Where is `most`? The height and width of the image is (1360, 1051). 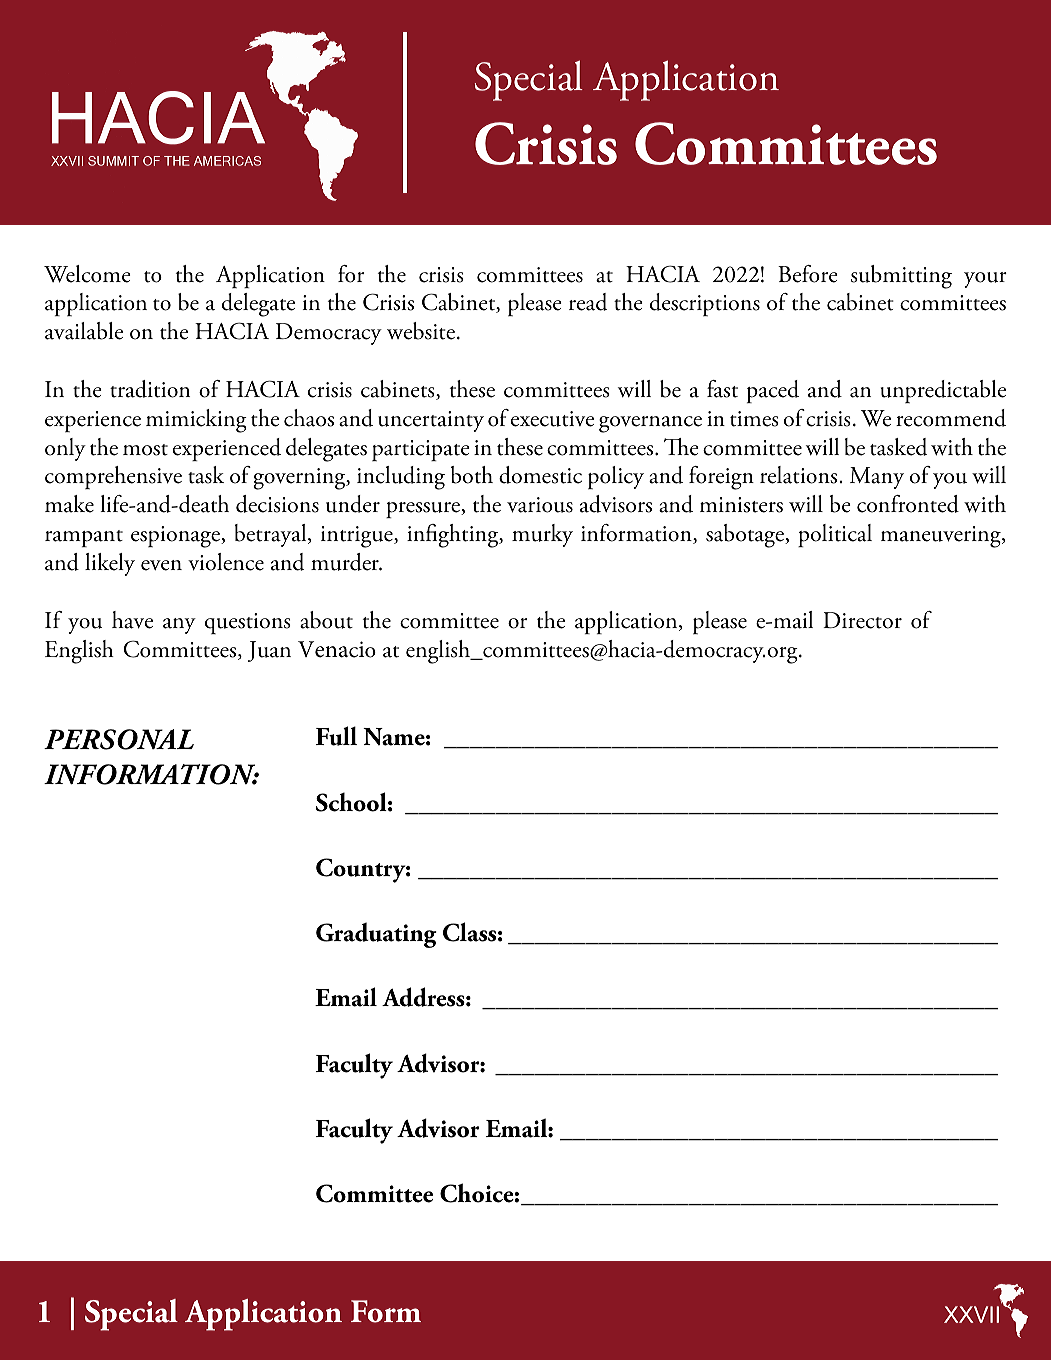
most is located at coordinates (145, 450).
